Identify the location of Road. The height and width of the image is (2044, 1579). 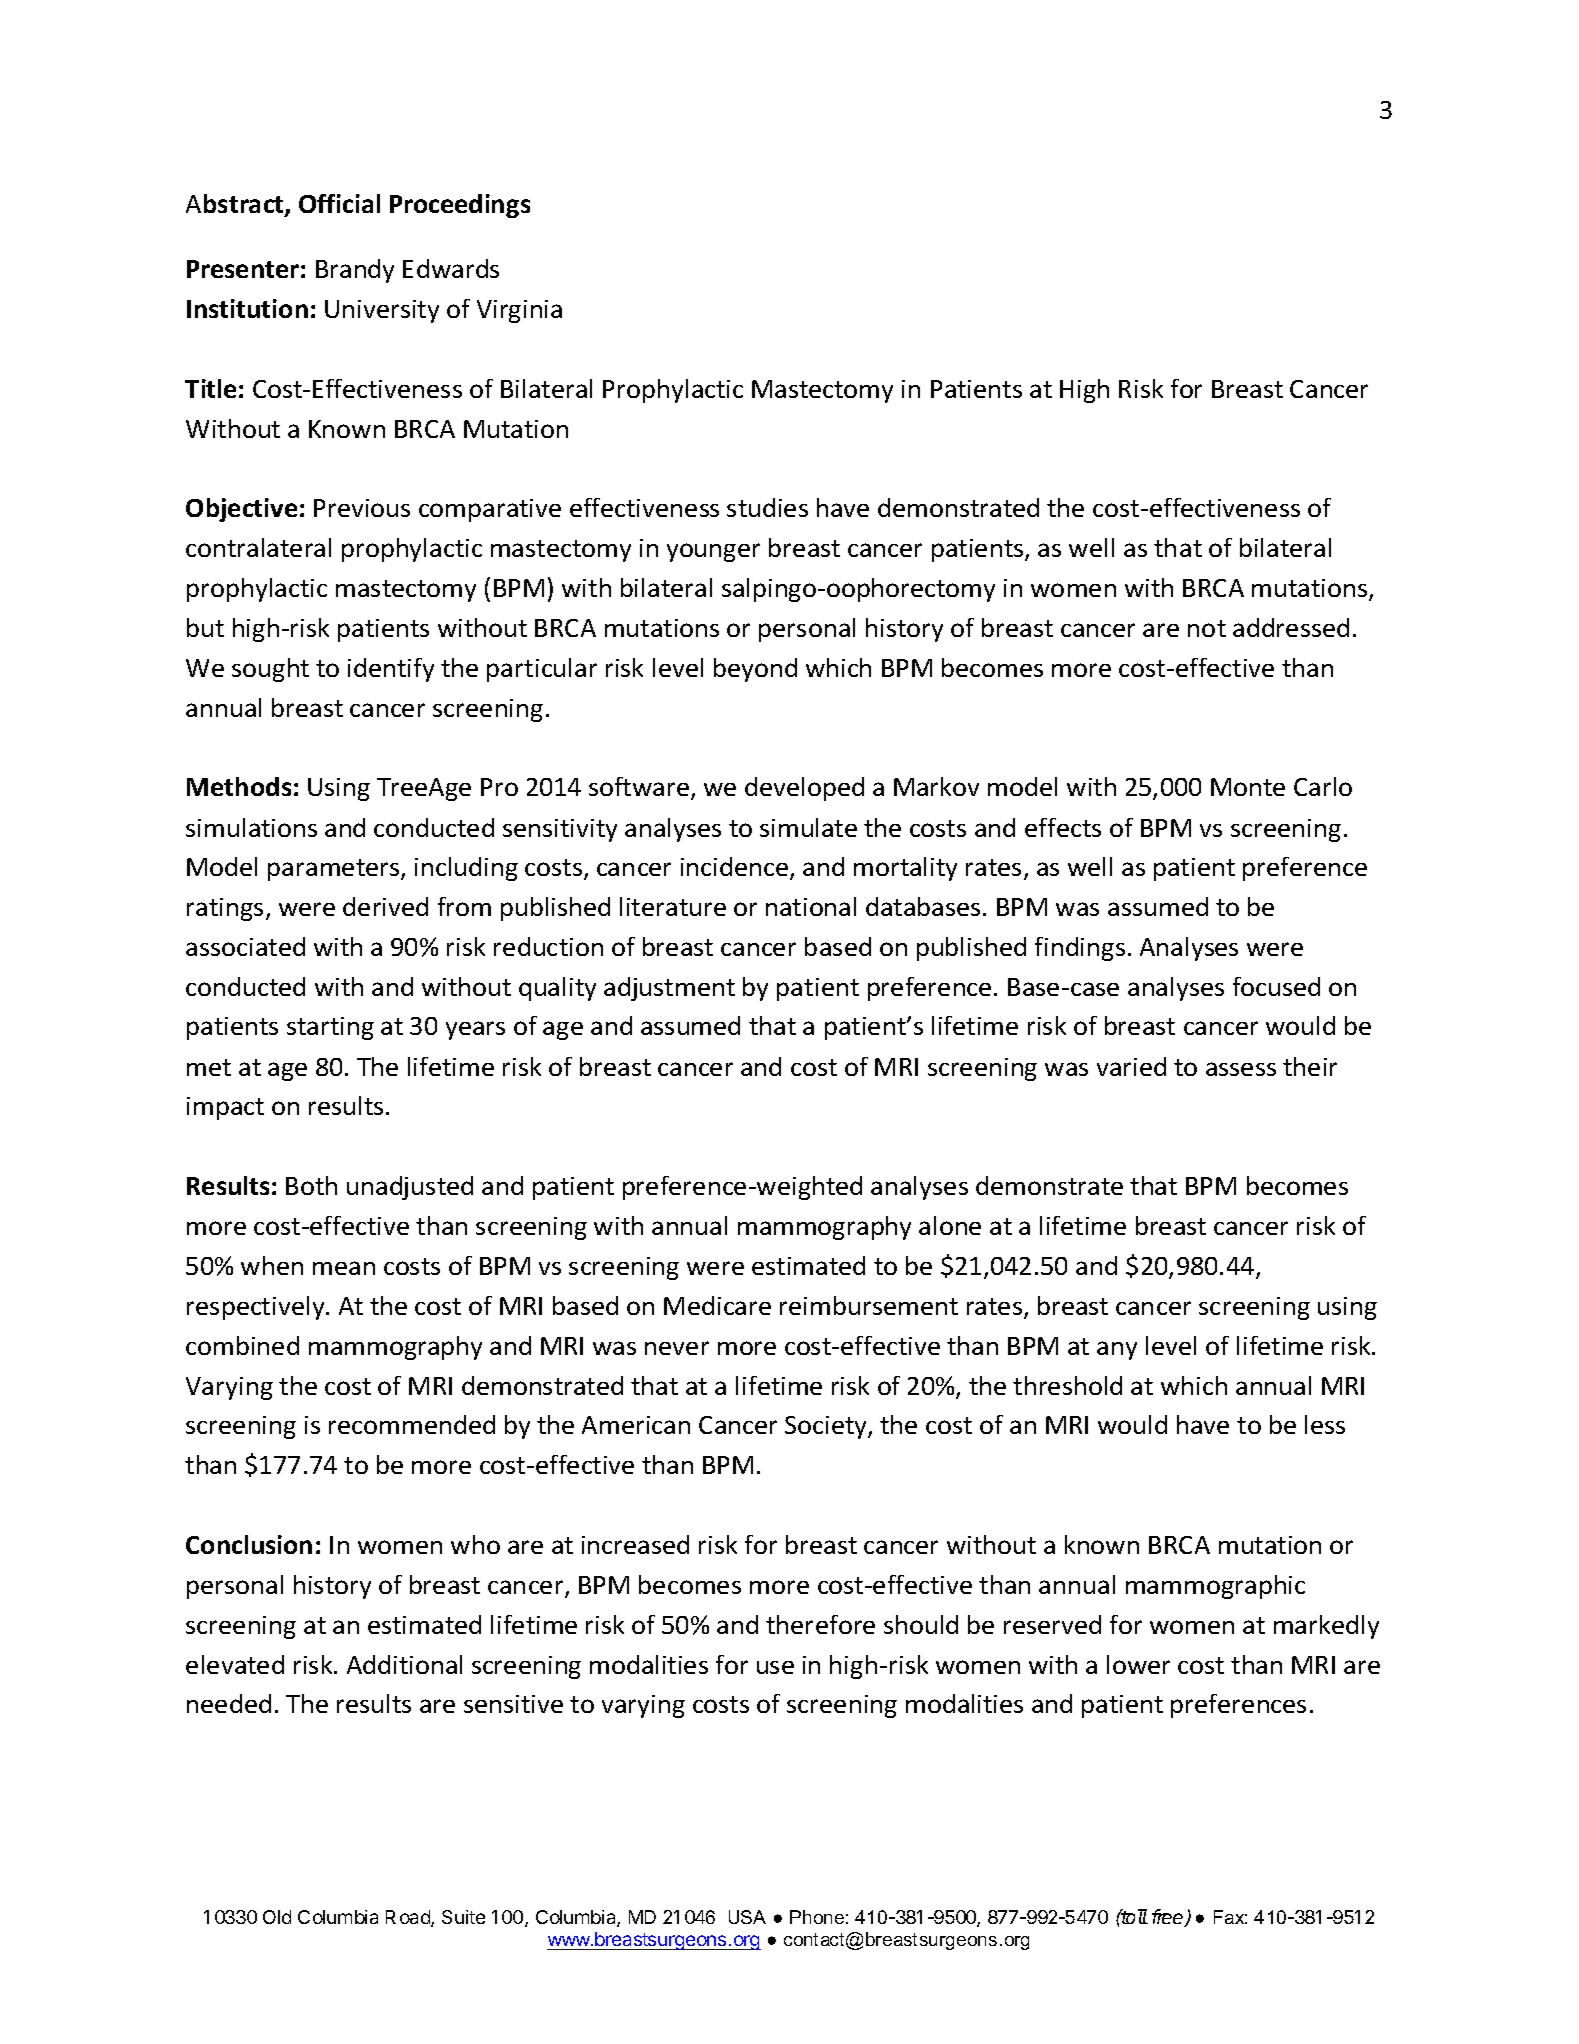
(409, 1918).
